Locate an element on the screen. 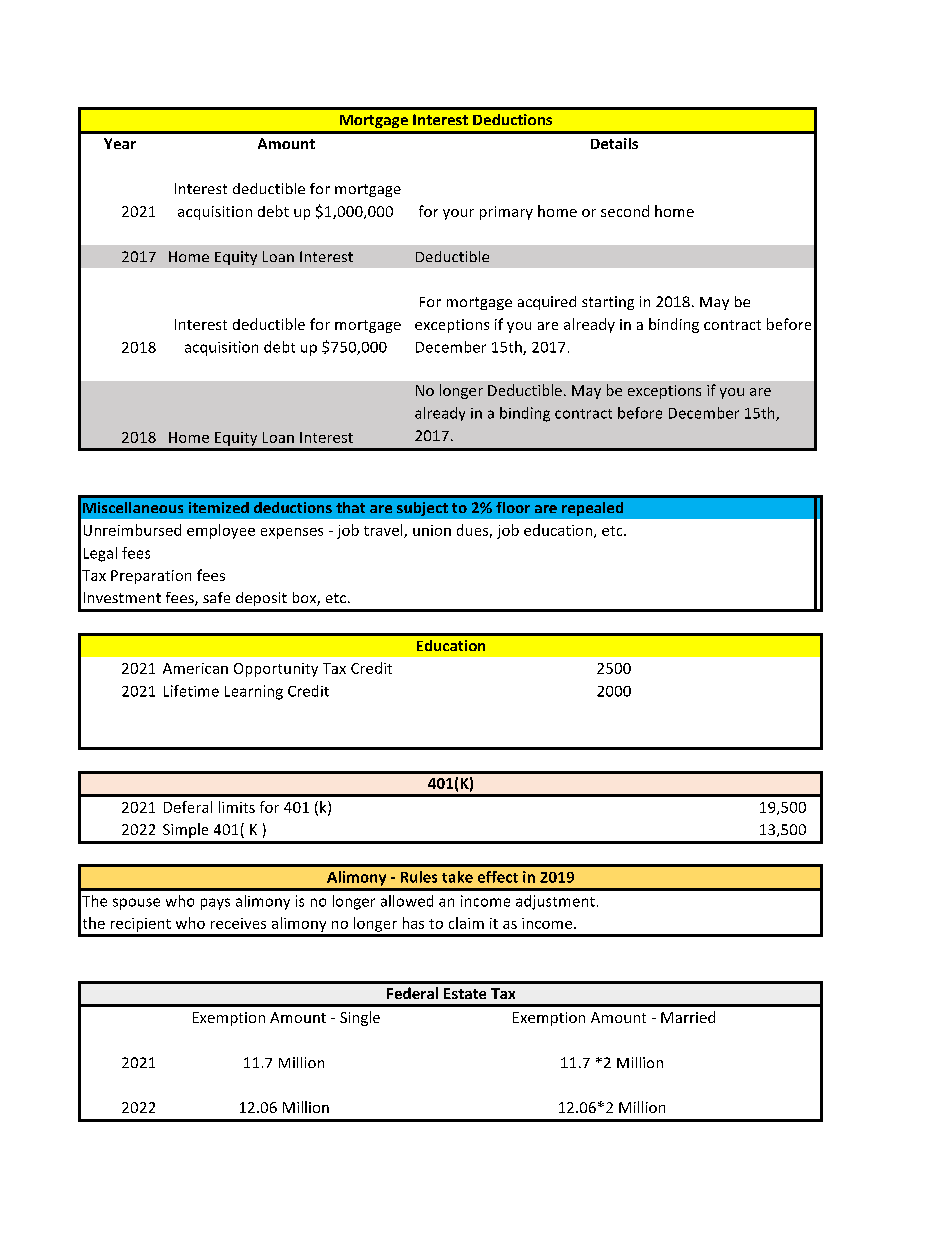 This screenshot has height=1233, width=952. Miscellaneous is located at coordinates (133, 507).
